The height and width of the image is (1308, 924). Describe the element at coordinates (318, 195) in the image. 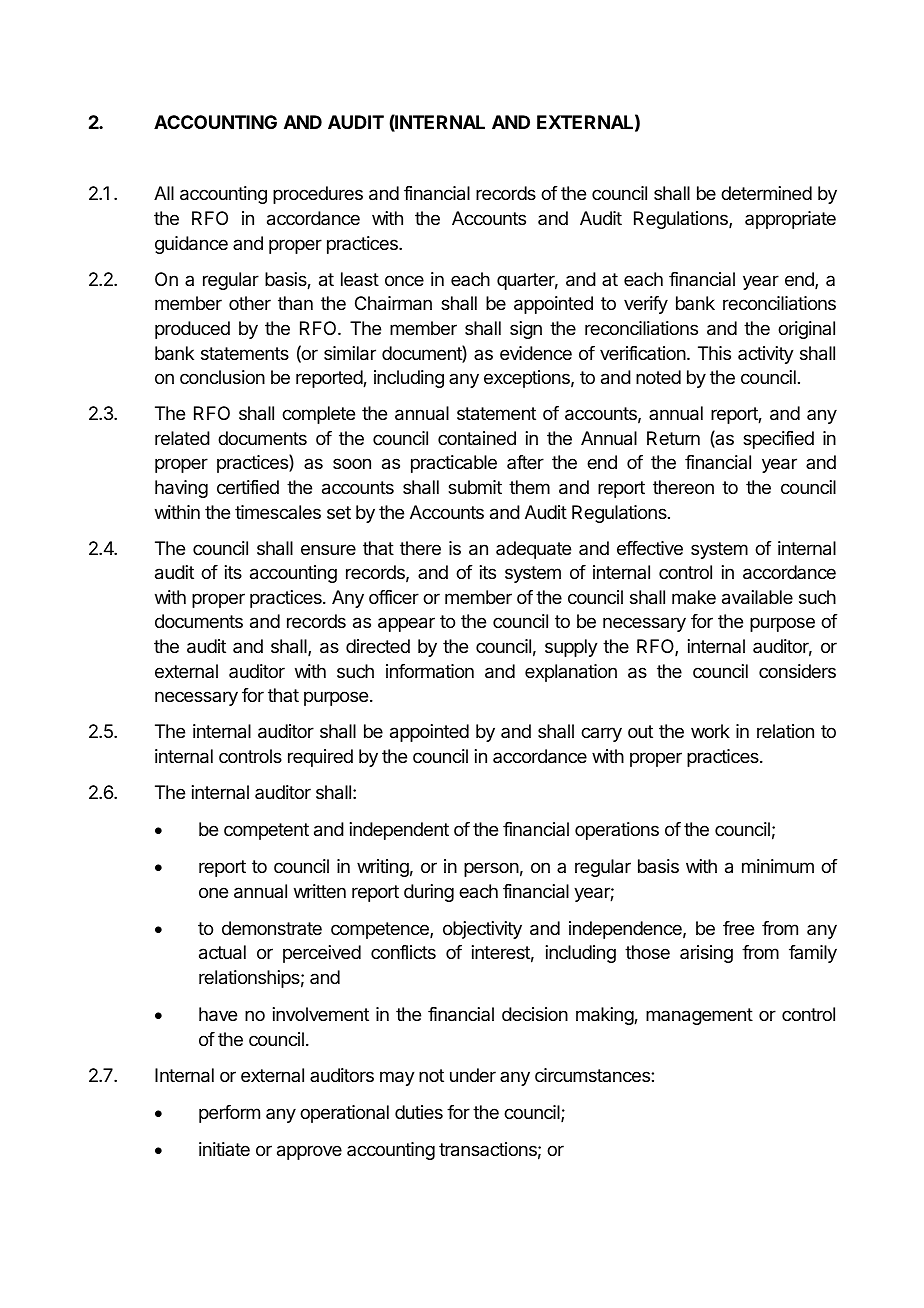

I see `procedures` at that location.
